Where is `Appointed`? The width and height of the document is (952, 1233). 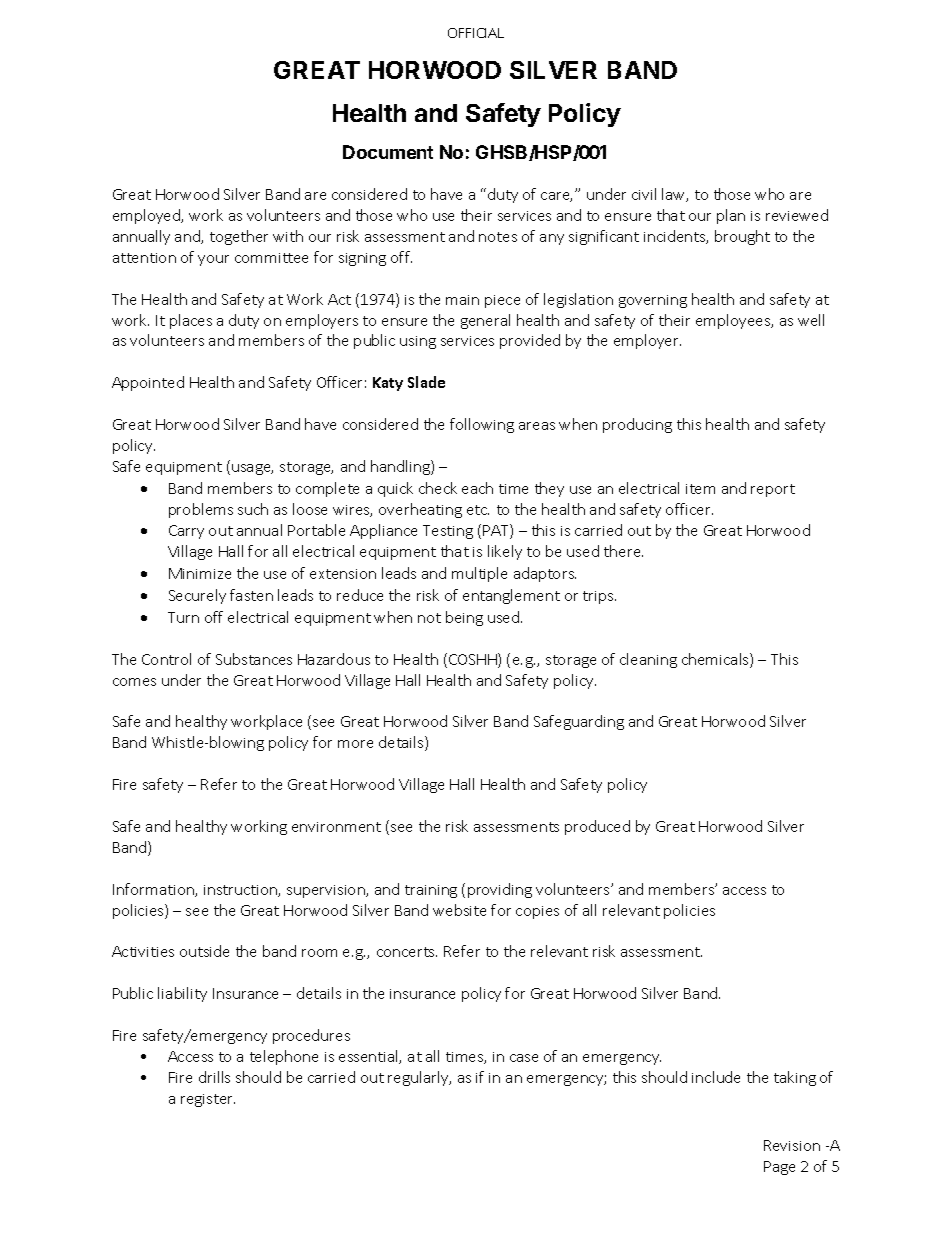 Appointed is located at coordinates (148, 383).
